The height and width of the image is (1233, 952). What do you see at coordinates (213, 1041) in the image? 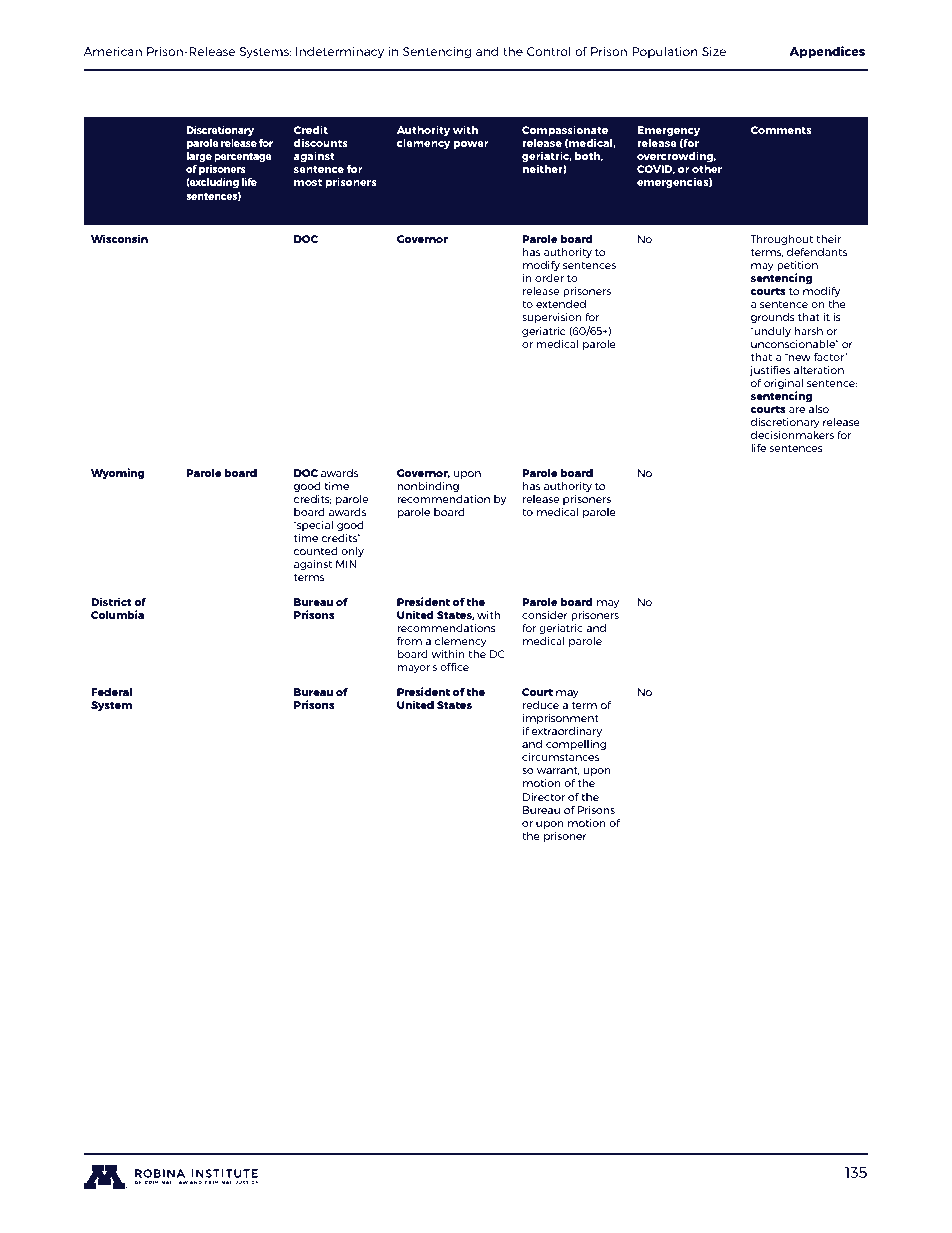
I see `reports` at bounding box center [213, 1041].
